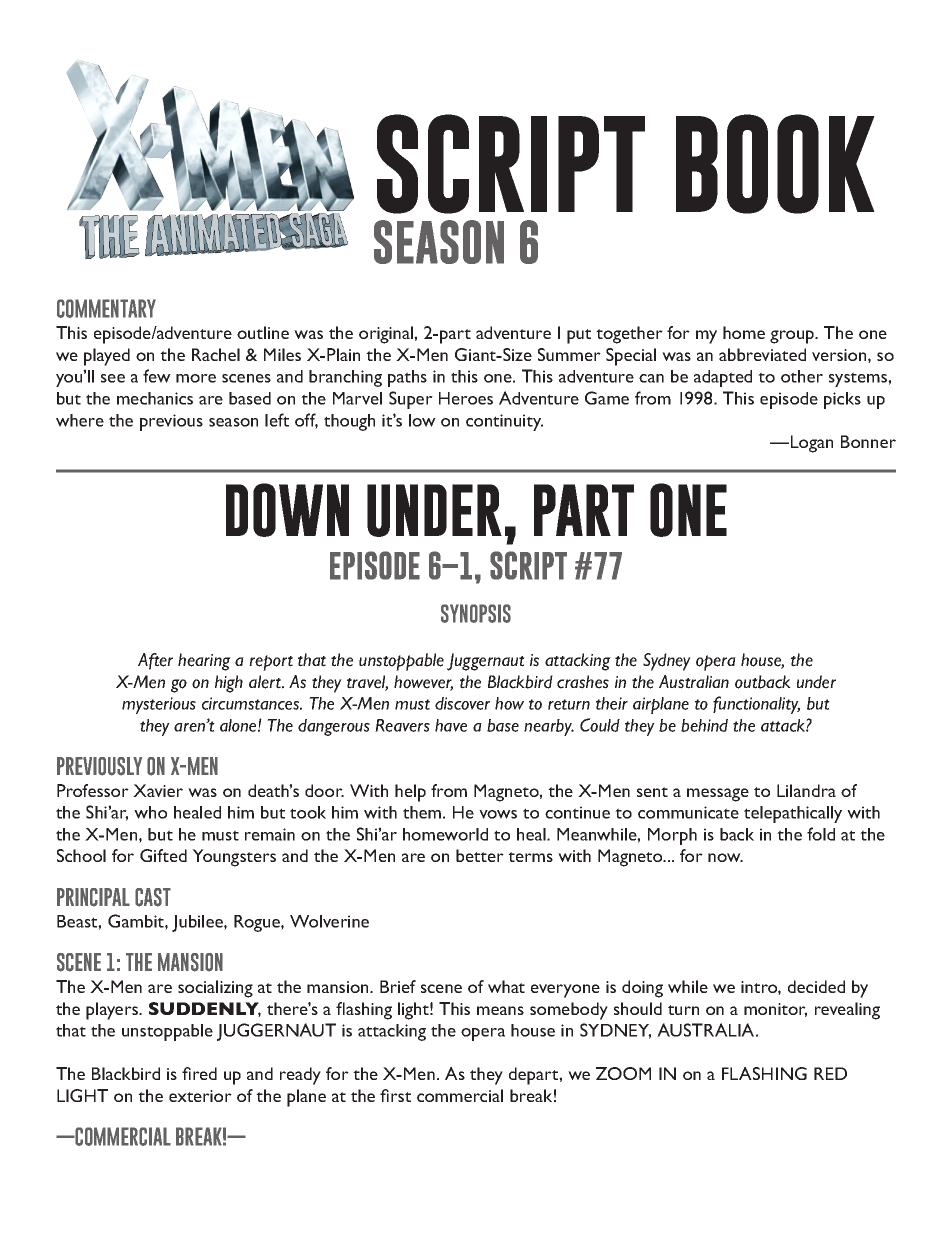 Image resolution: width=952 pixels, height=1233 pixels. Describe the element at coordinates (395, 1095) in the page. I see `first` at that location.
